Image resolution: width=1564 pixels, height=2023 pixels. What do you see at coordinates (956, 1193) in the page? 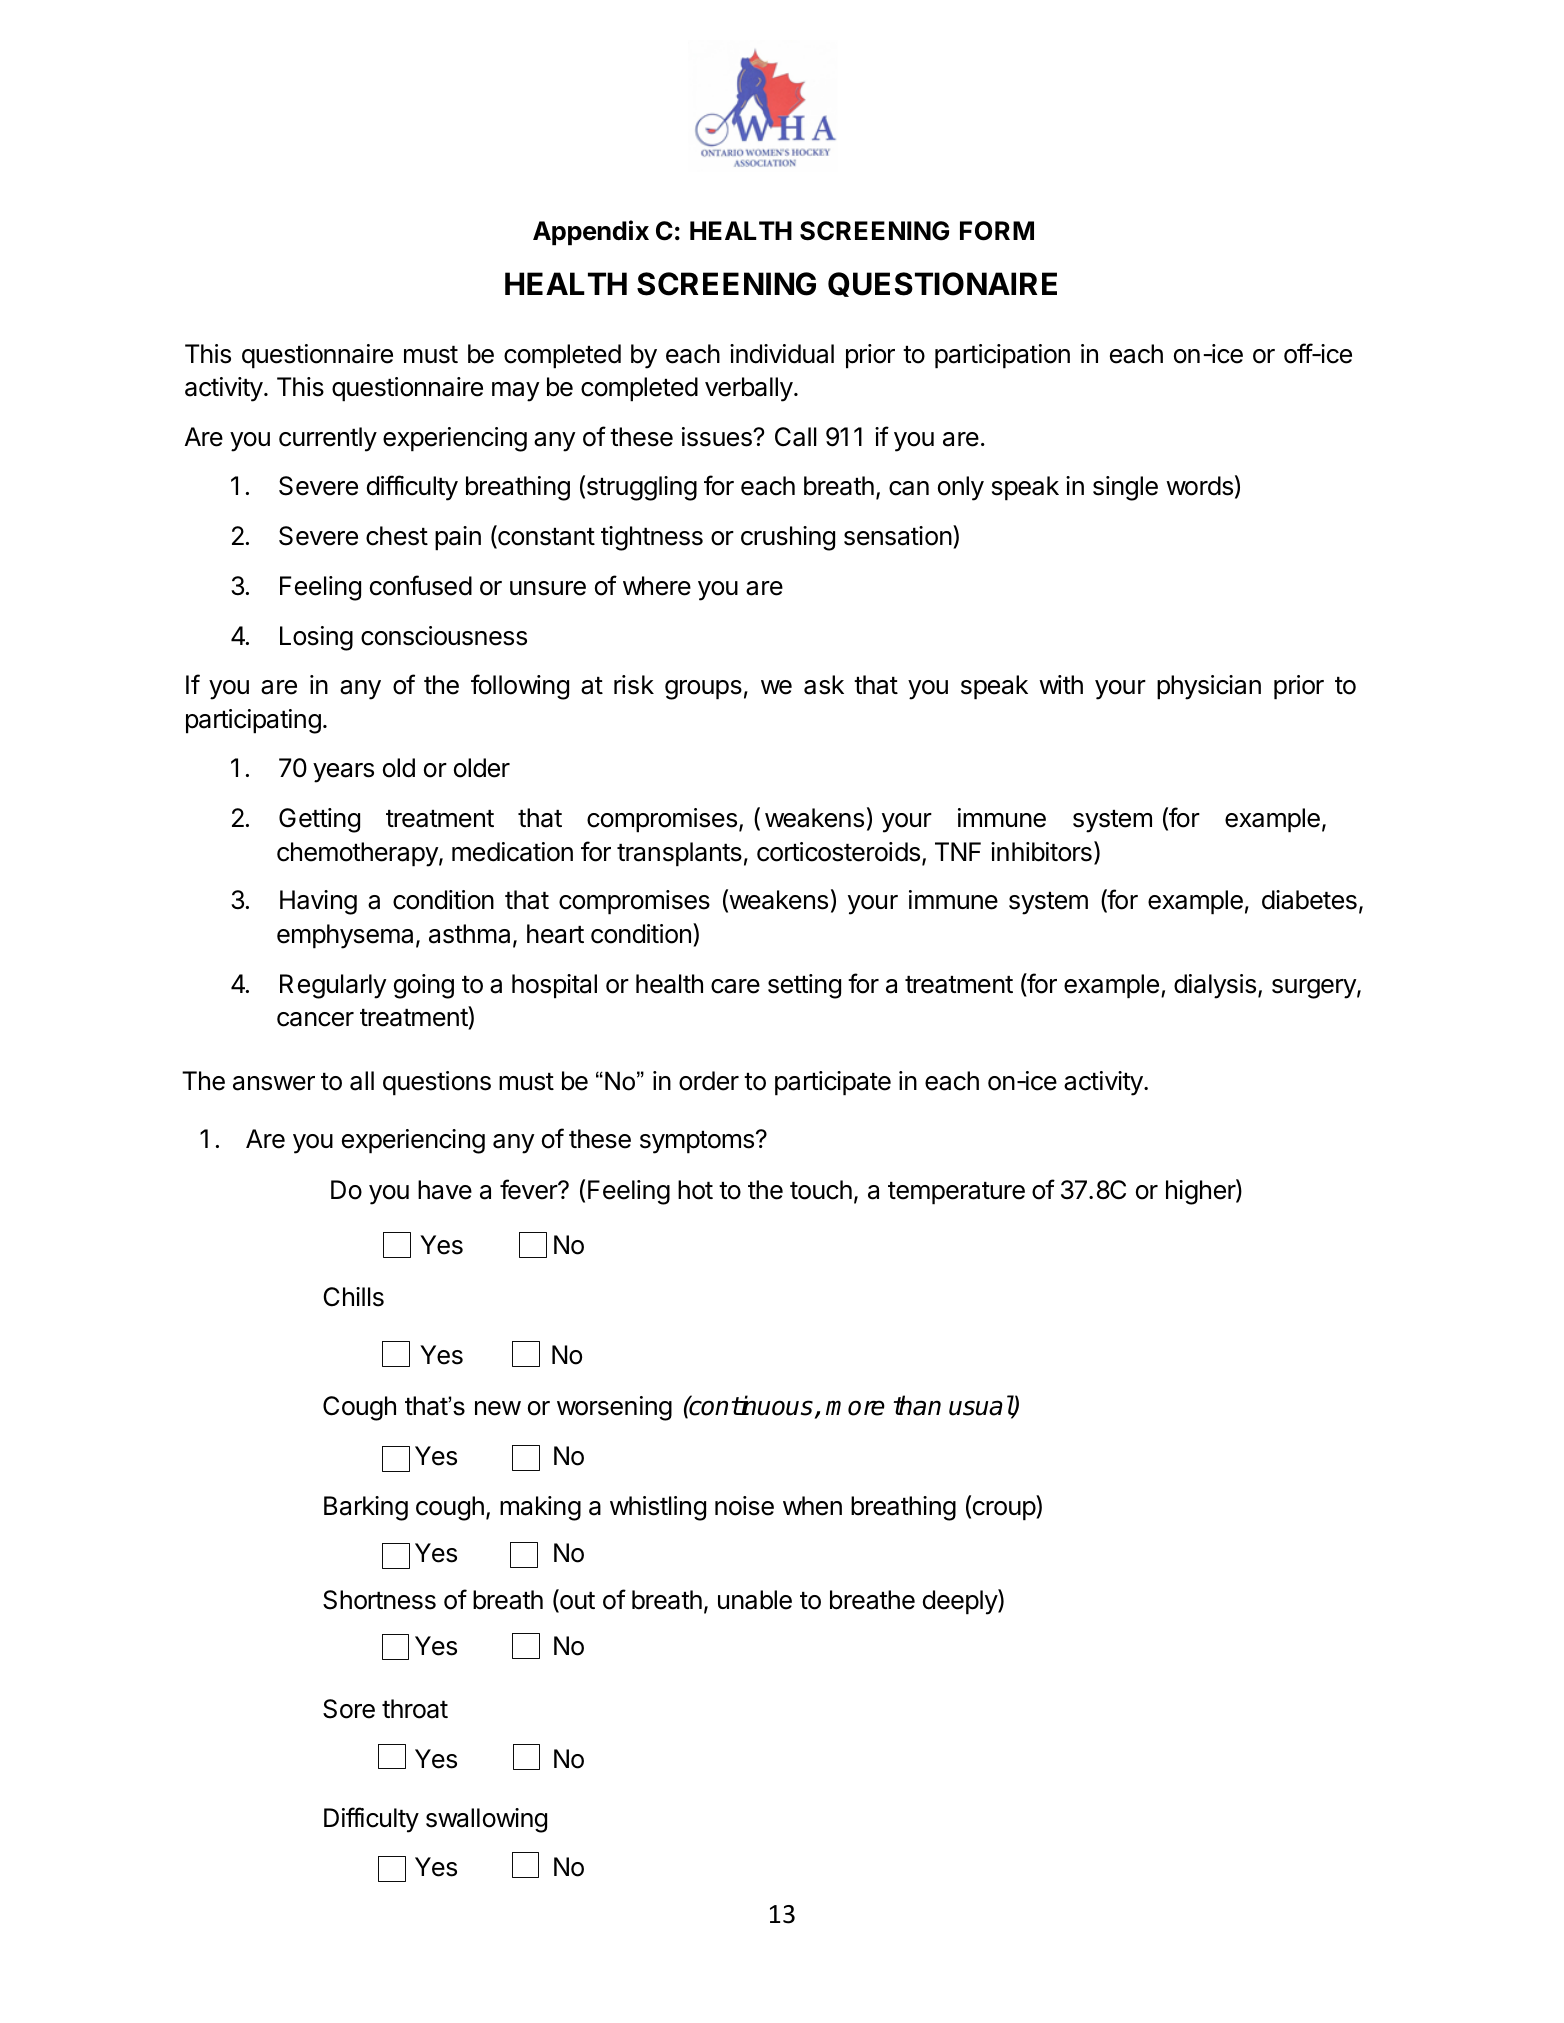
I see `temperature` at bounding box center [956, 1193].
